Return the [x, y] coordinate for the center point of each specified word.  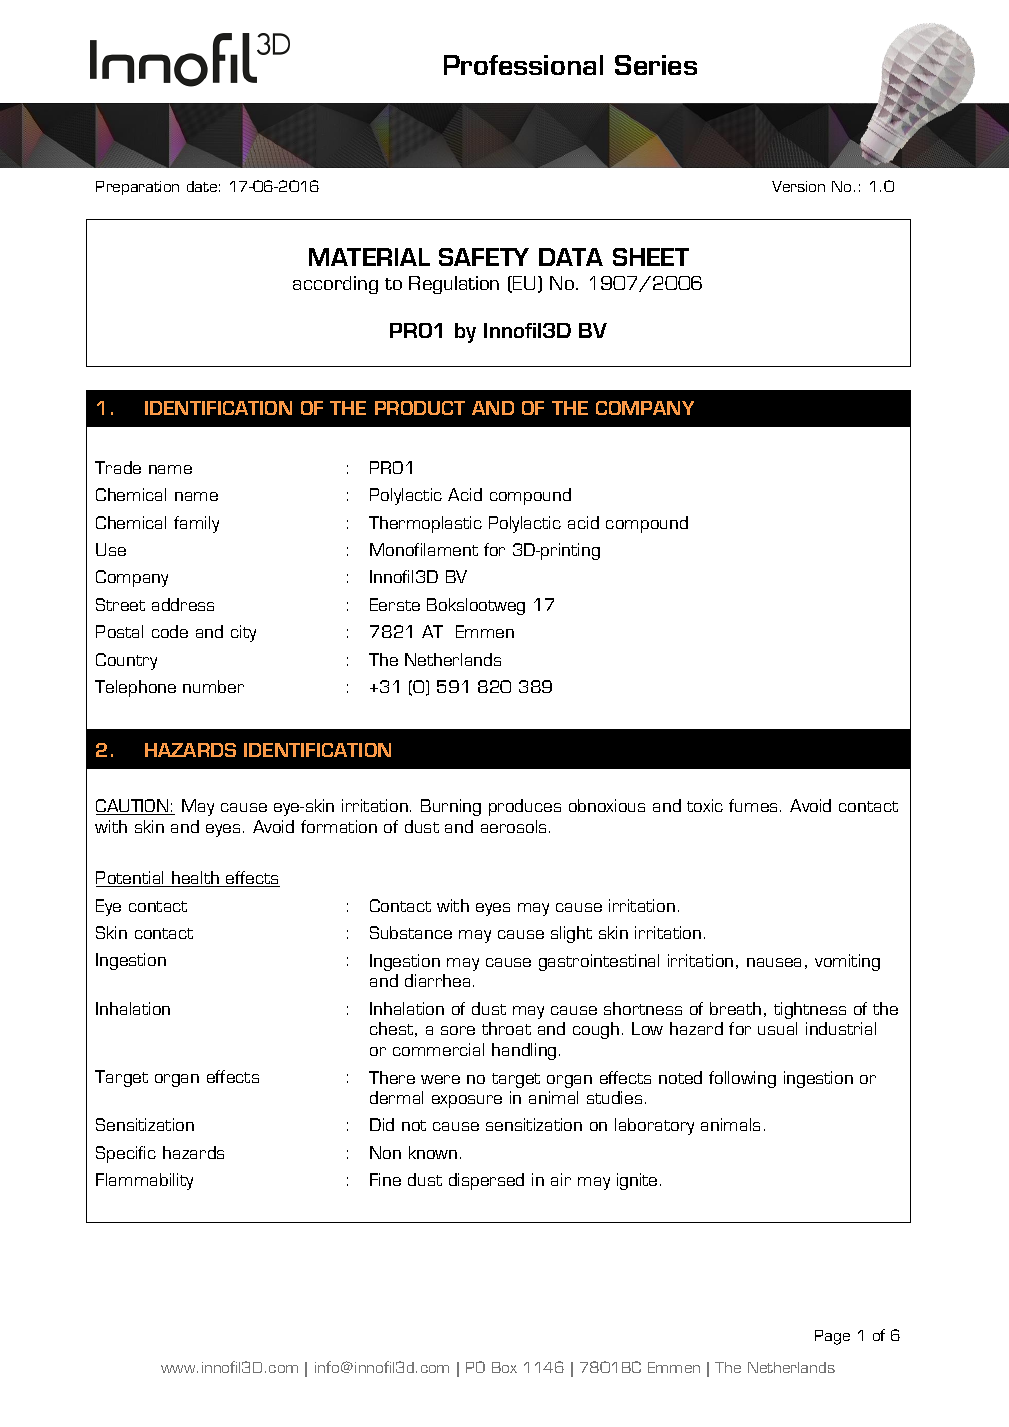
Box [504, 1367]
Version [798, 186]
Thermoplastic [425, 524]
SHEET [651, 257]
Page [832, 1337]
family [196, 524]
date [202, 186]
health [195, 879]
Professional [523, 65]
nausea [774, 962]
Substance [411, 932]
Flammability [144, 1181]
